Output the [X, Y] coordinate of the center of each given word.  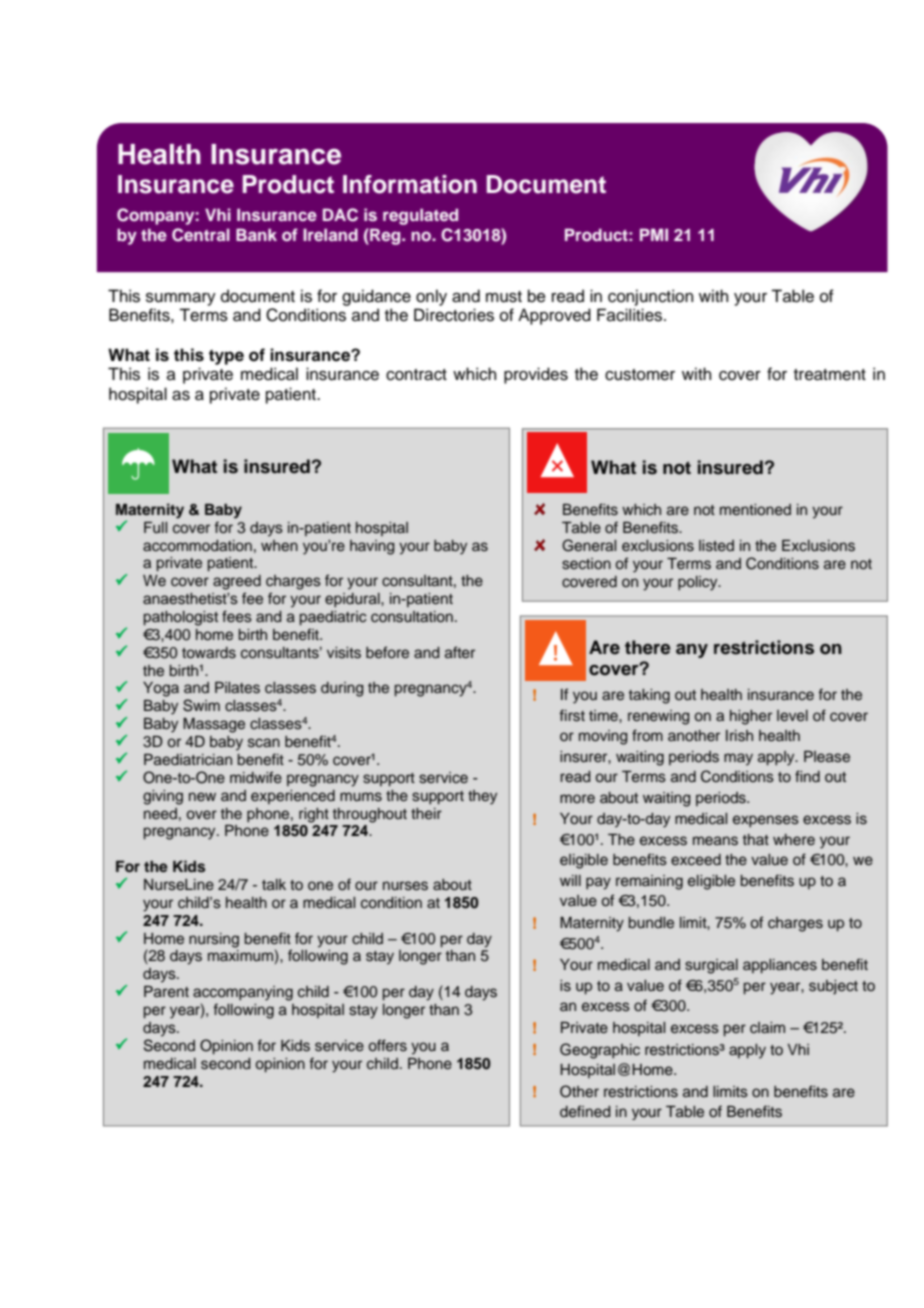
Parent [166, 992]
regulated [420, 216]
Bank [256, 234]
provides [536, 375]
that [756, 839]
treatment [830, 375]
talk [274, 884]
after [460, 652]
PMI [654, 234]
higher [751, 717]
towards [209, 653]
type [226, 357]
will [570, 880]
